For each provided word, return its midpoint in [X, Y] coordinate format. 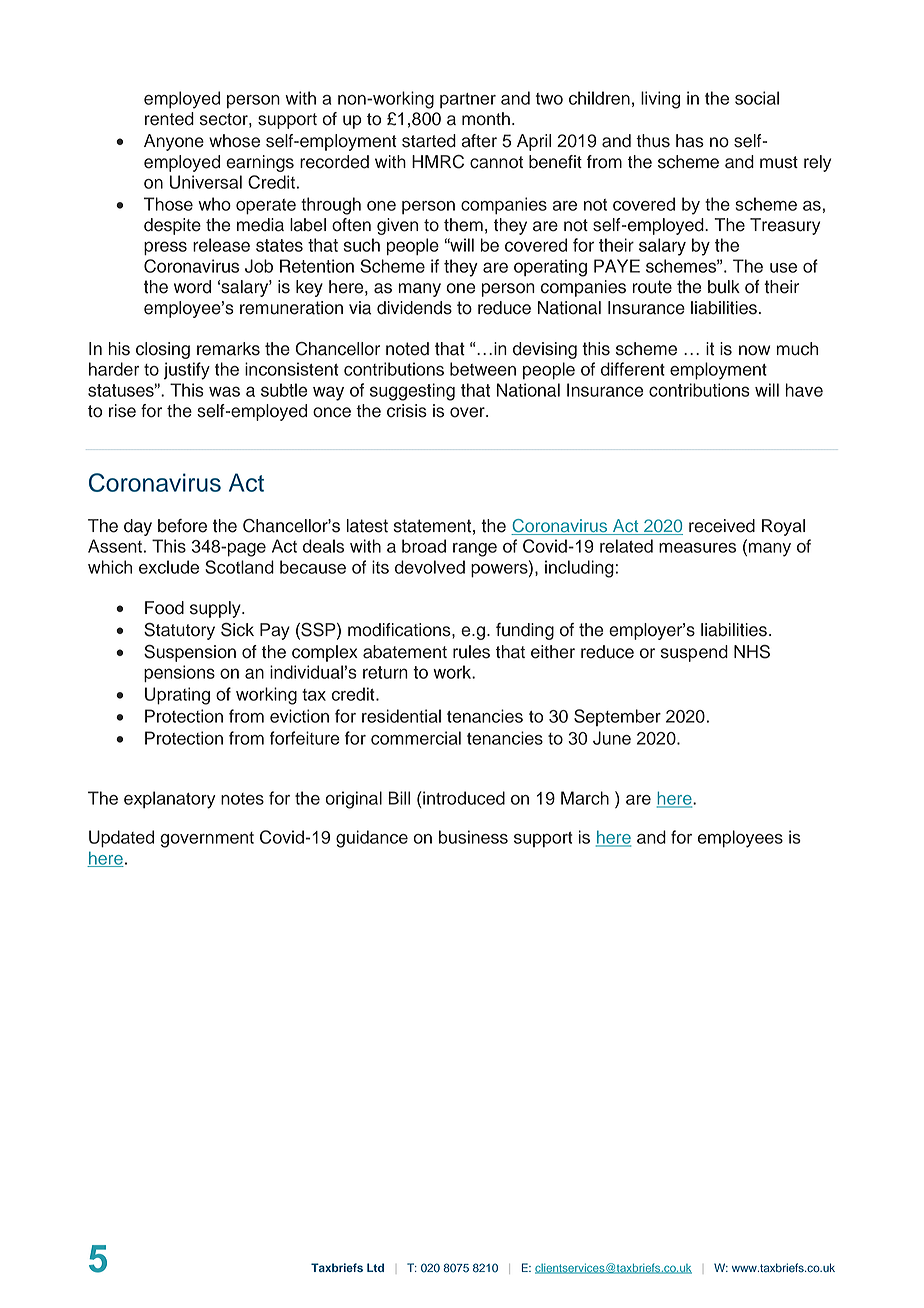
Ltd [375, 1267]
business [473, 837]
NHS [752, 652]
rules [471, 652]
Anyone [174, 142]
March [585, 798]
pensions [179, 673]
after [479, 141]
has [690, 141]
